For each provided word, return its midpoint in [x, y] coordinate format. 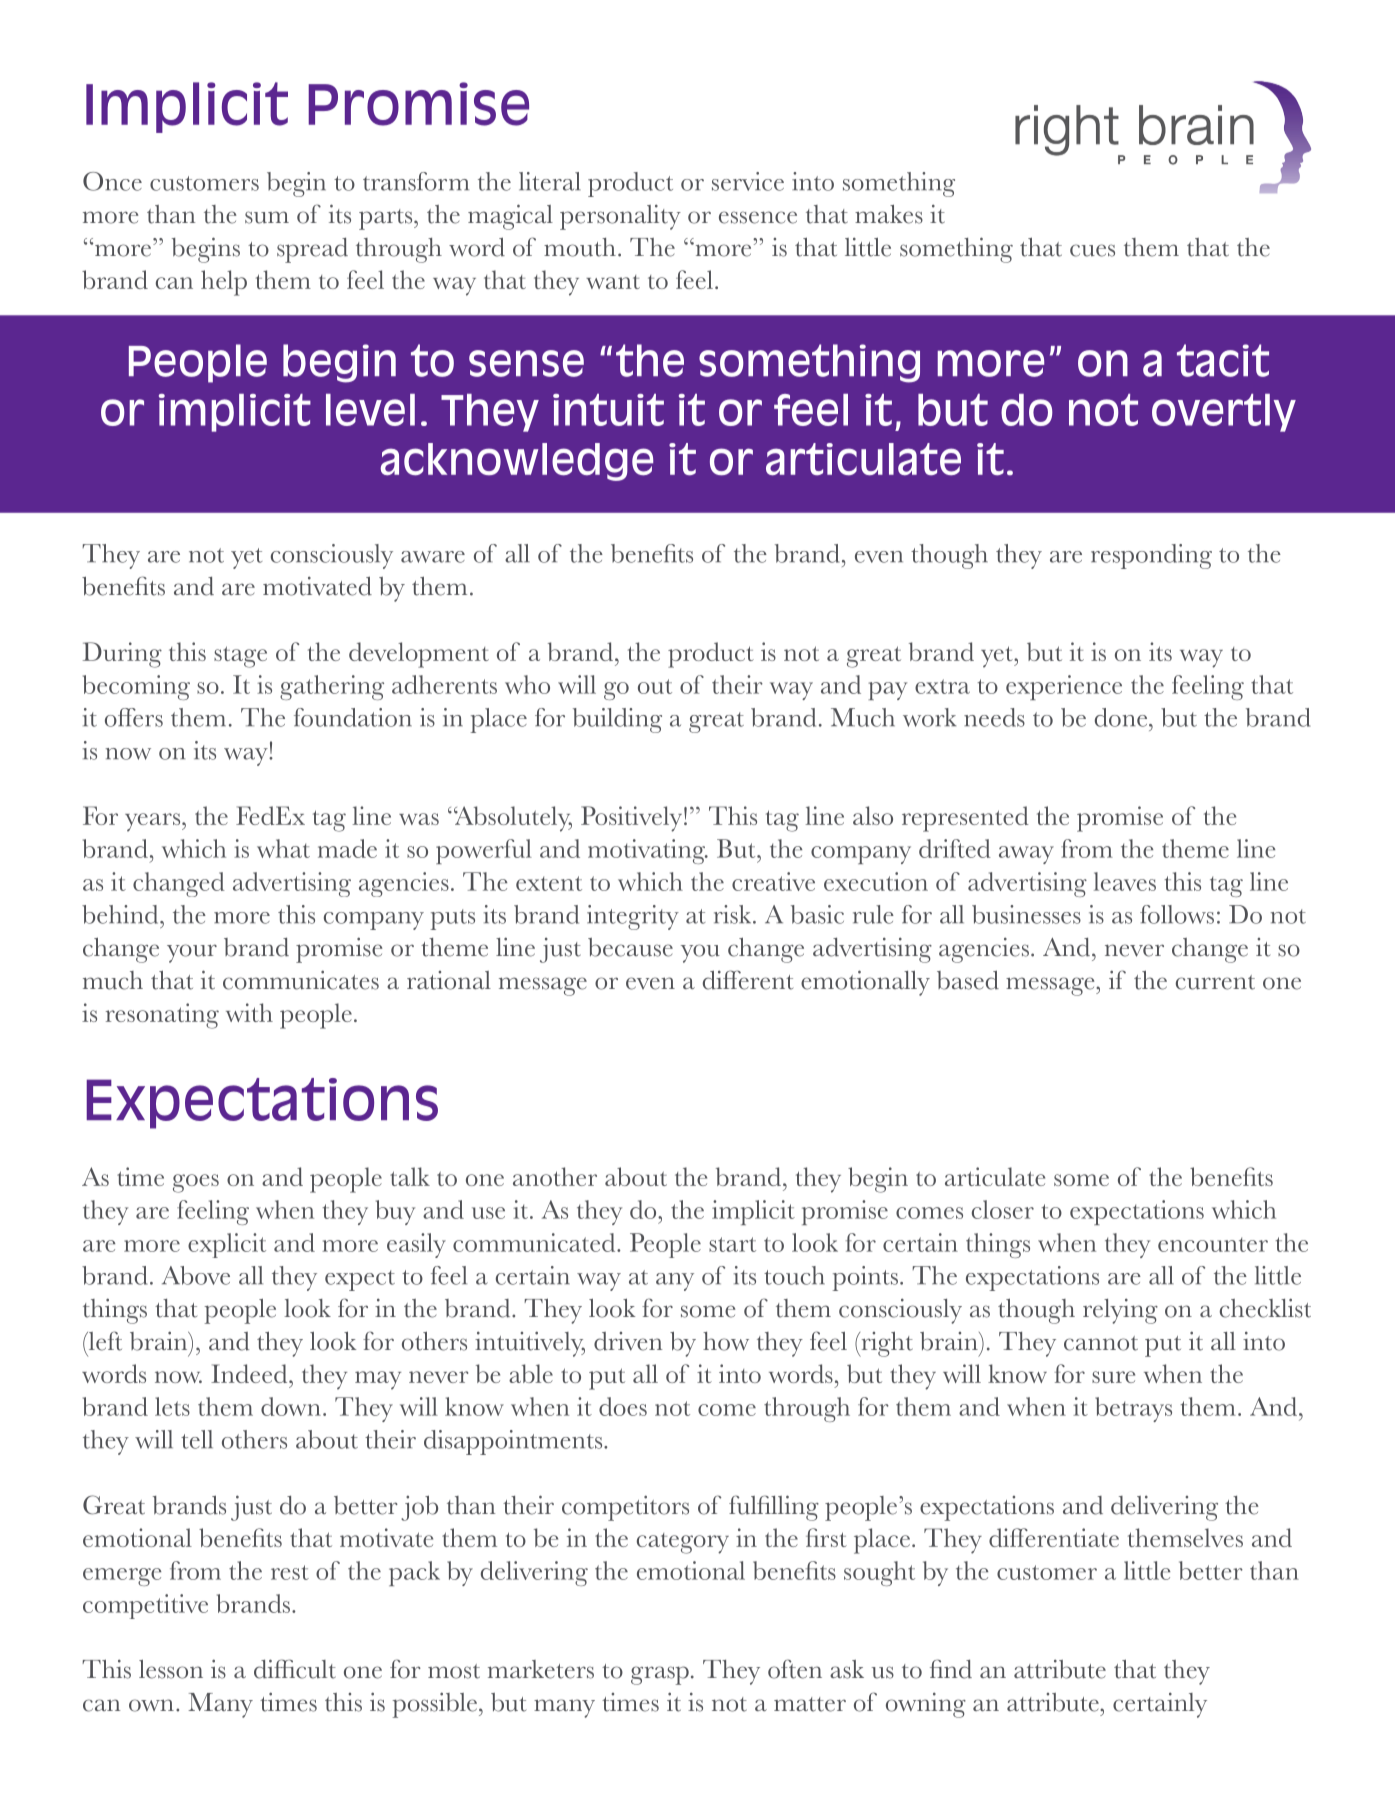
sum [267, 217]
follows [1177, 914]
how [726, 1341]
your [192, 953]
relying [1120, 1311]
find [951, 1669]
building [617, 720]
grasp [660, 1675]
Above [196, 1275]
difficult [295, 1669]
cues [1092, 250]
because [630, 947]
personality [620, 217]
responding [1151, 556]
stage [240, 657]
